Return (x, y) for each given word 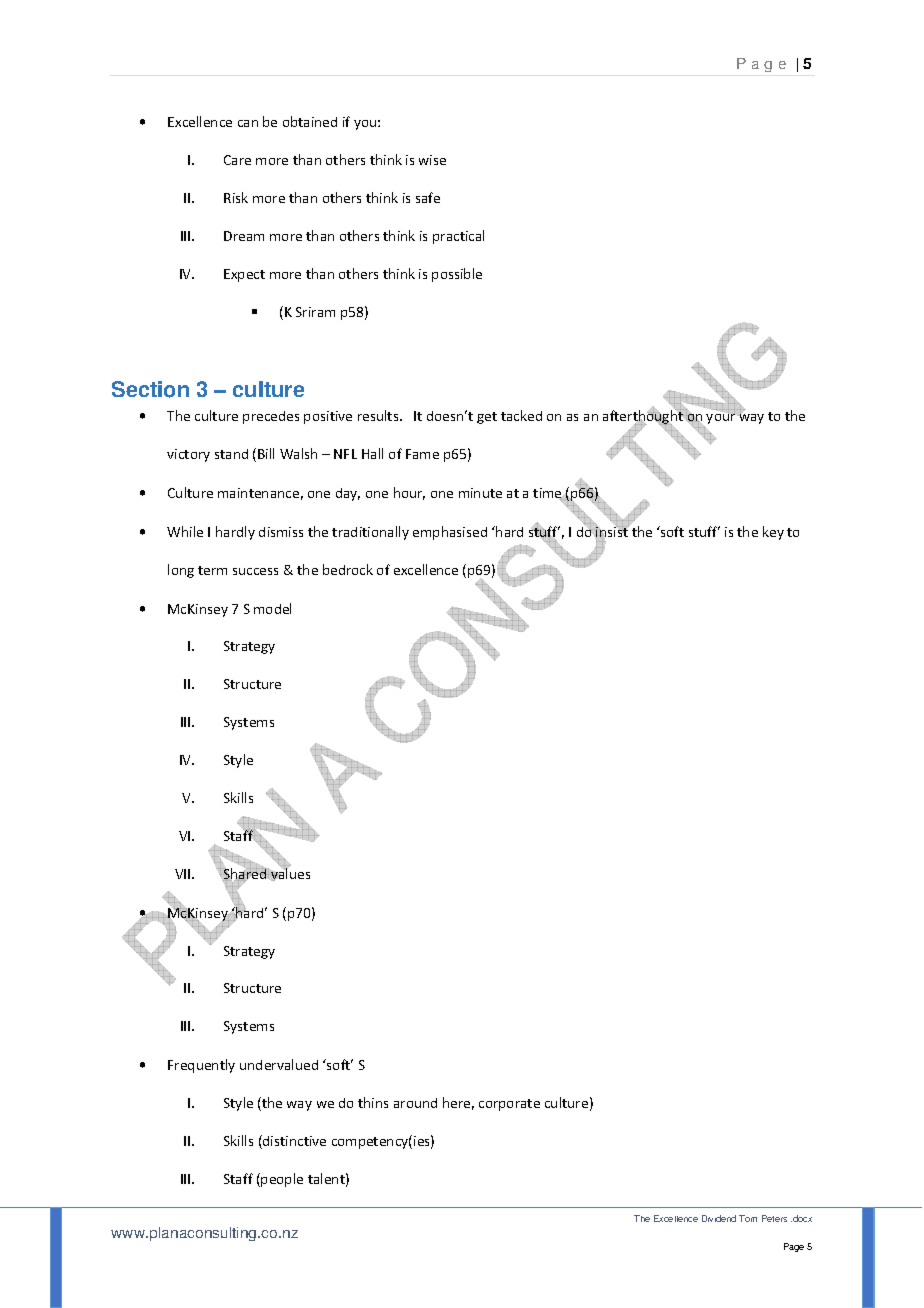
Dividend (719, 1218)
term (212, 570)
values (289, 874)
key (773, 533)
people (282, 1180)
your (722, 418)
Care (237, 160)
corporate (509, 1105)
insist (611, 532)
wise (432, 160)
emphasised (450, 533)
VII (184, 874)
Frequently (201, 1066)
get (487, 418)
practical (458, 237)
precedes (271, 417)
